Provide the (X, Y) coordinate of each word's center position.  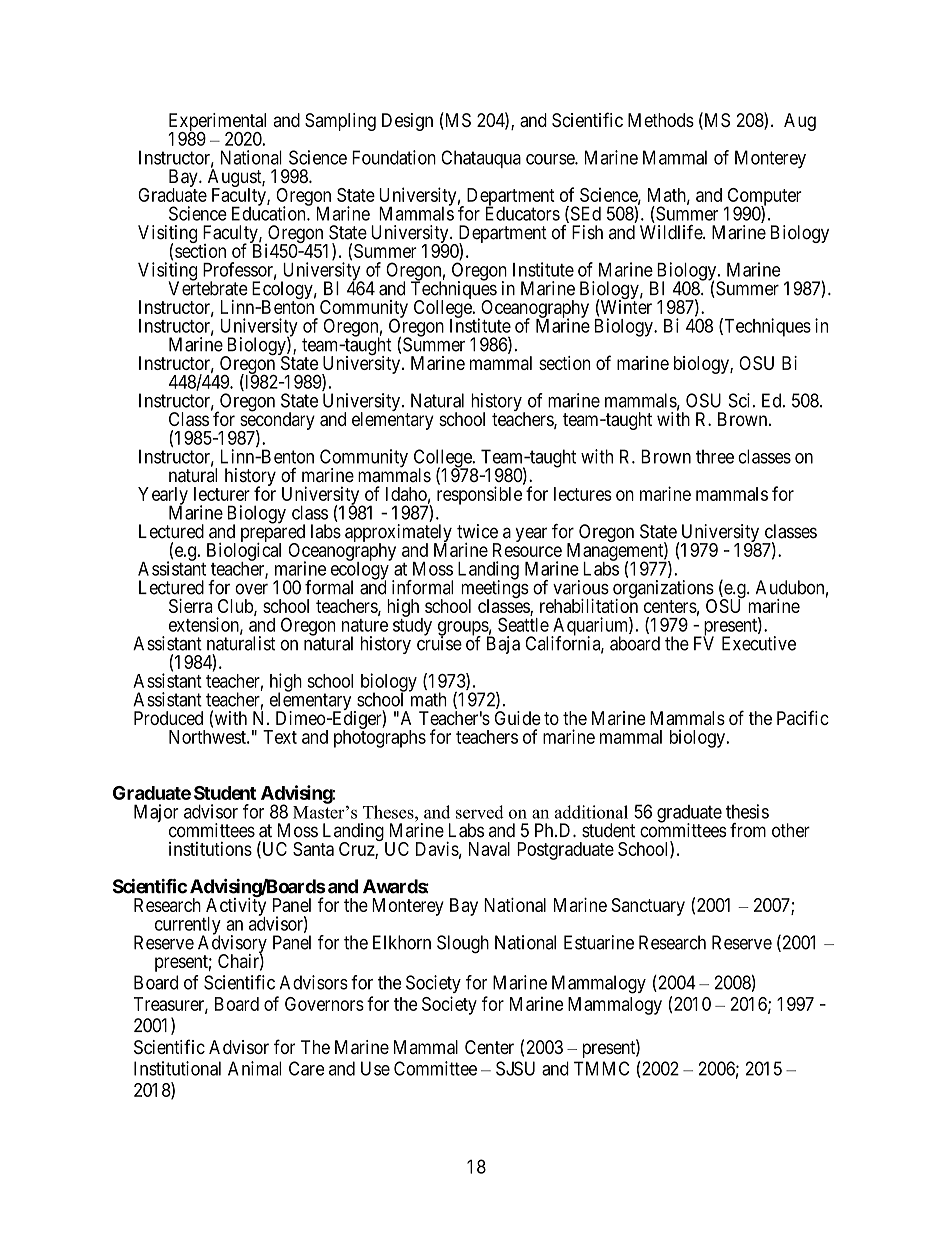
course (551, 159)
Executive (759, 643)
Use (375, 1068)
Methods (661, 120)
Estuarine (599, 942)
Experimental (217, 123)
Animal (254, 1068)
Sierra (191, 606)
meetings (495, 590)
